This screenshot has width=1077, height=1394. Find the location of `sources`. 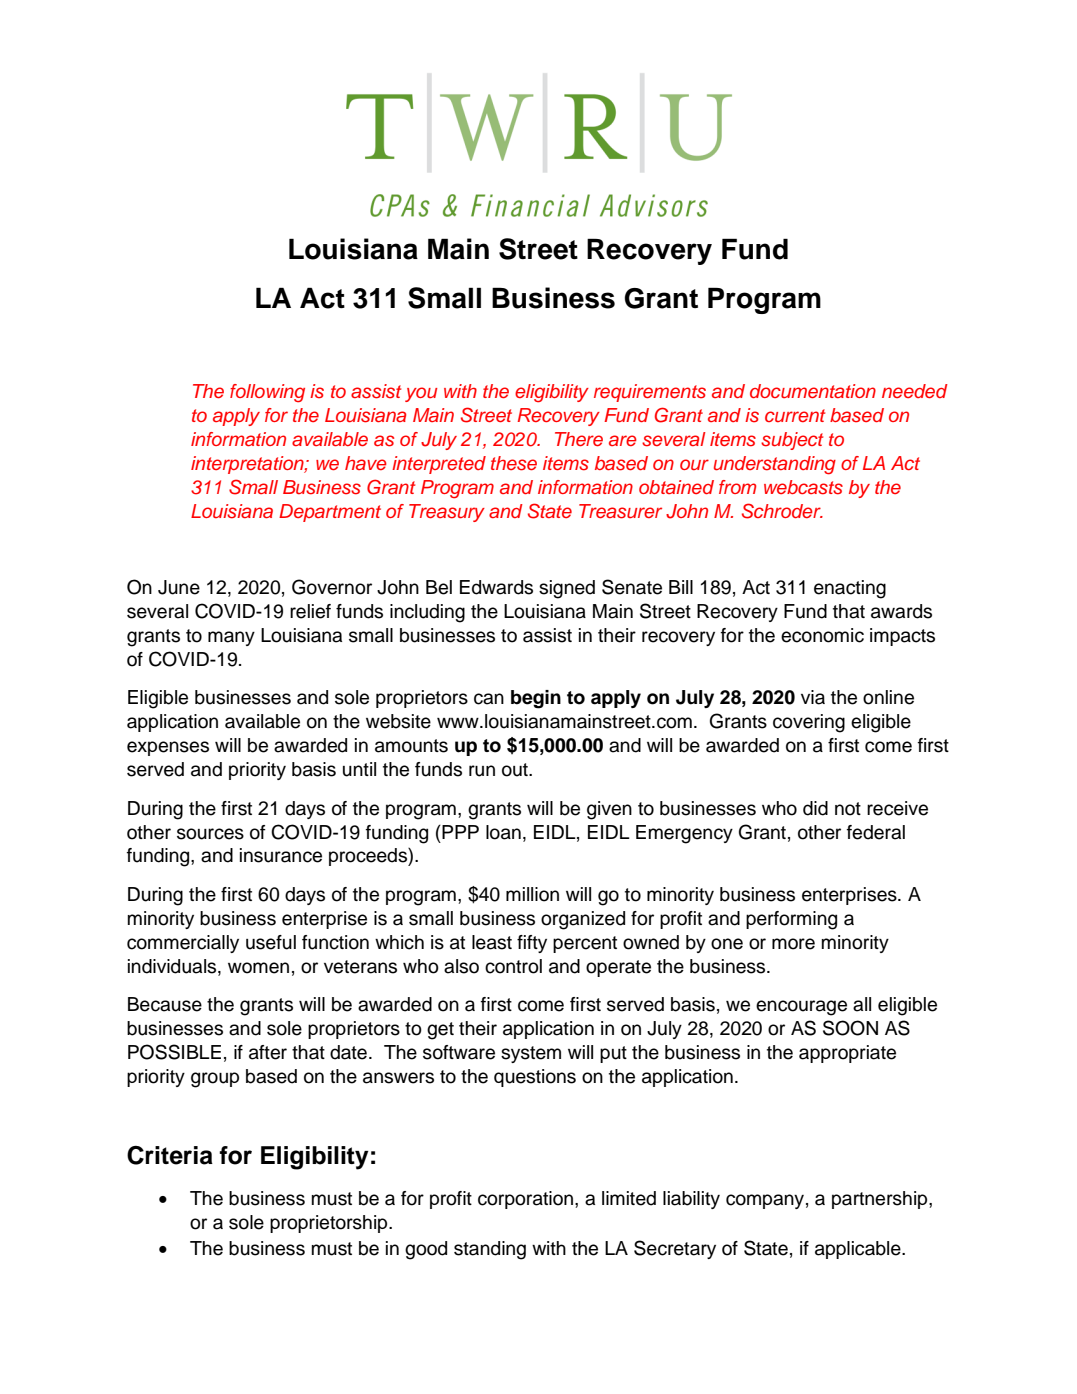

sources is located at coordinates (210, 834).
